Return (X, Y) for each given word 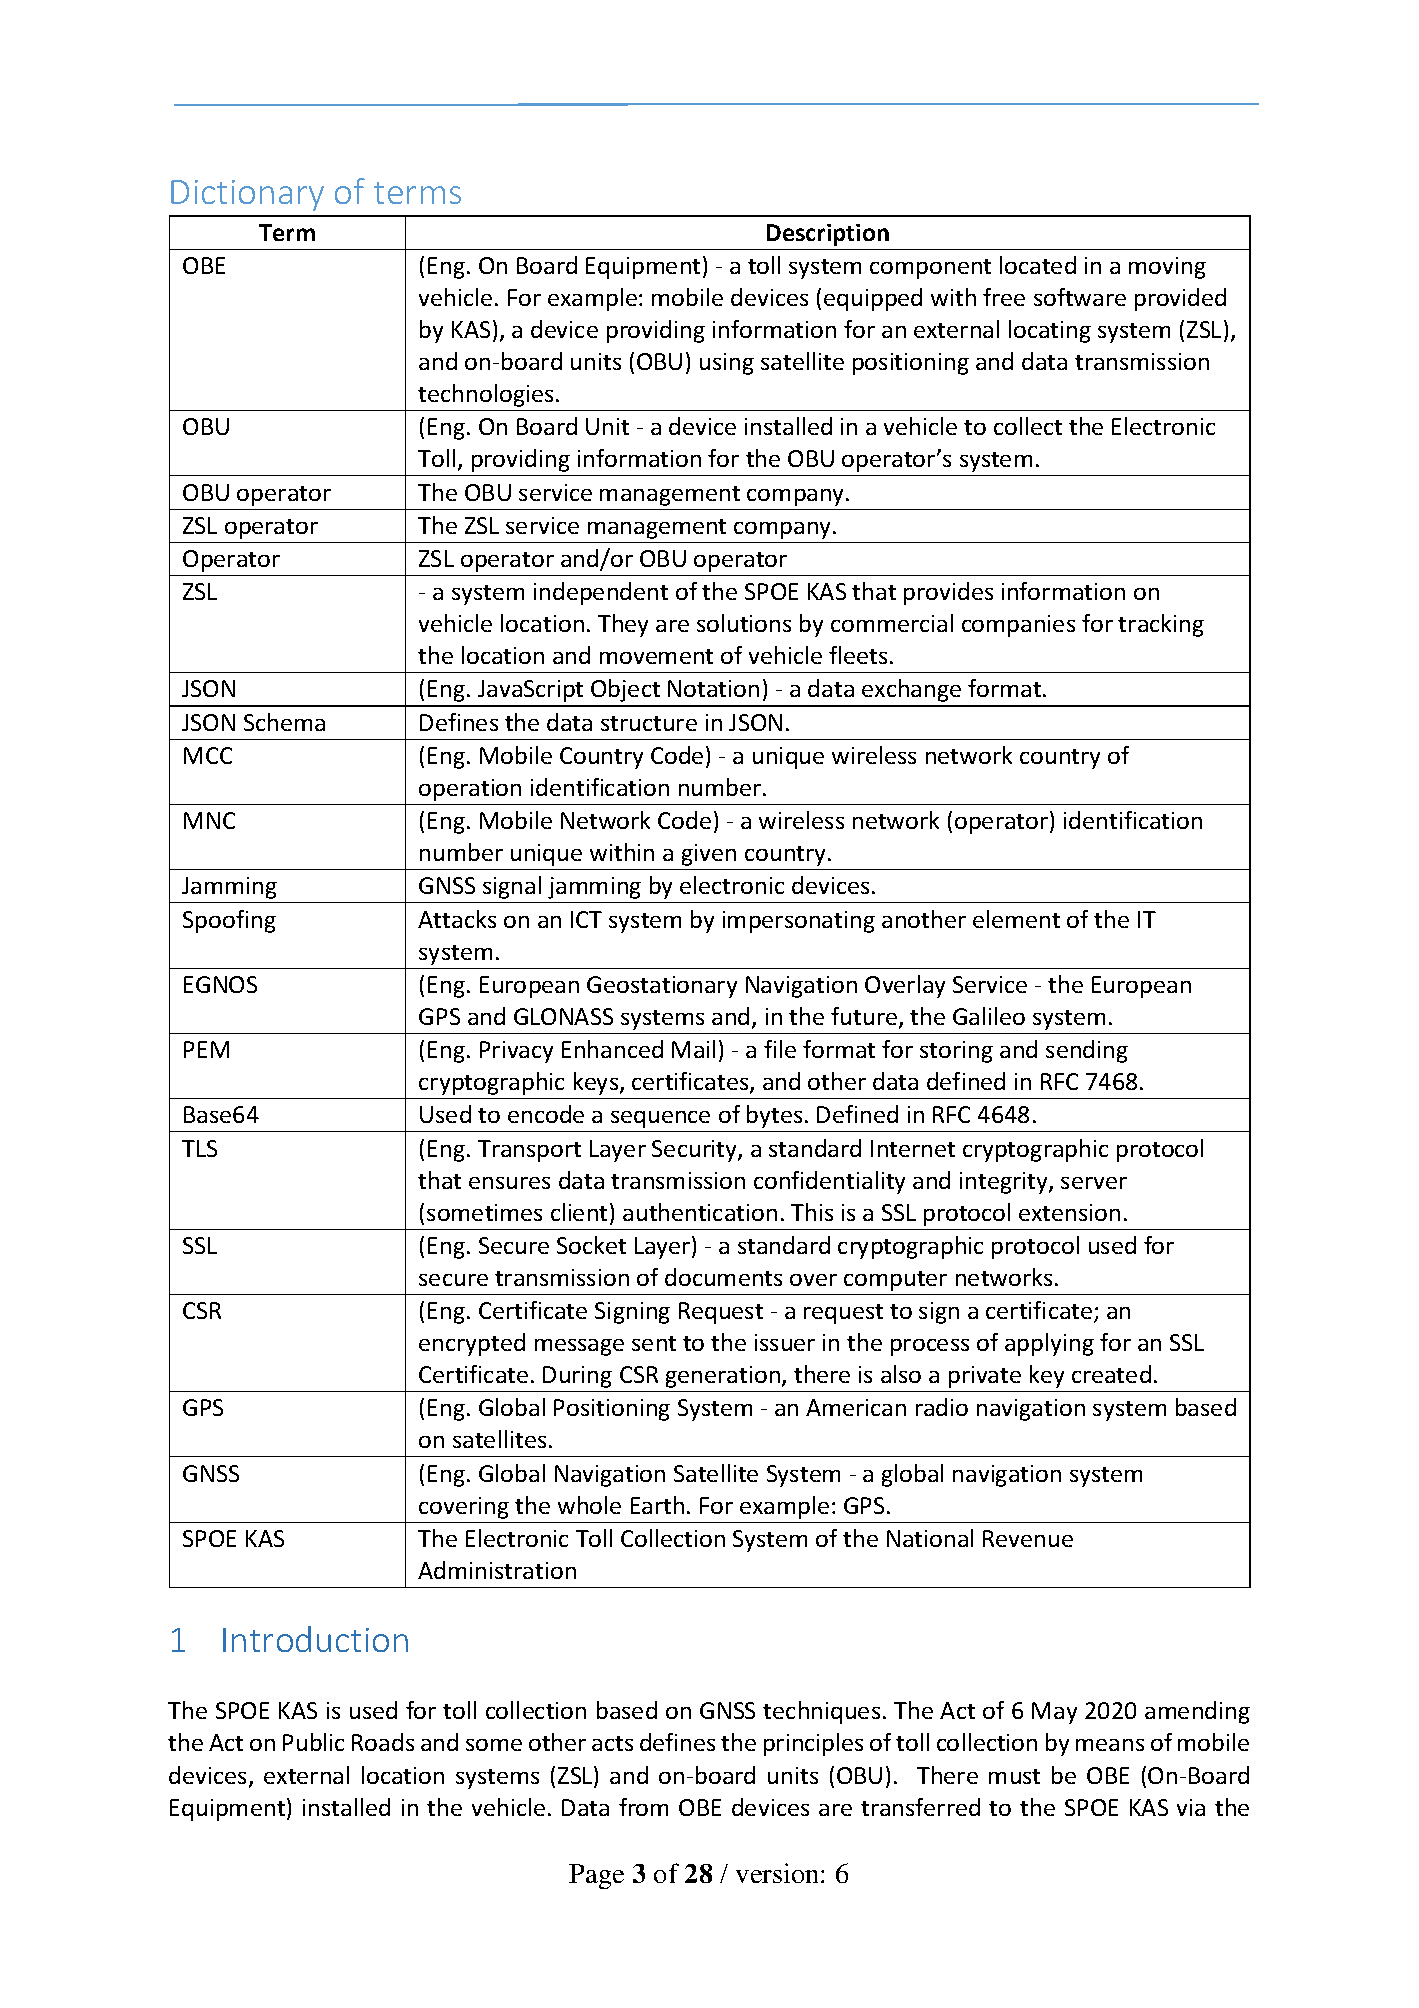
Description (828, 235)
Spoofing (229, 921)
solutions (744, 623)
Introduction (315, 1639)
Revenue (1028, 1538)
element (1016, 919)
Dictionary (247, 195)
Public (313, 1742)
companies (1018, 626)
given (709, 855)
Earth (657, 1505)
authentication (700, 1212)
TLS (199, 1148)
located (1038, 265)
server (1094, 1183)
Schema (284, 722)
